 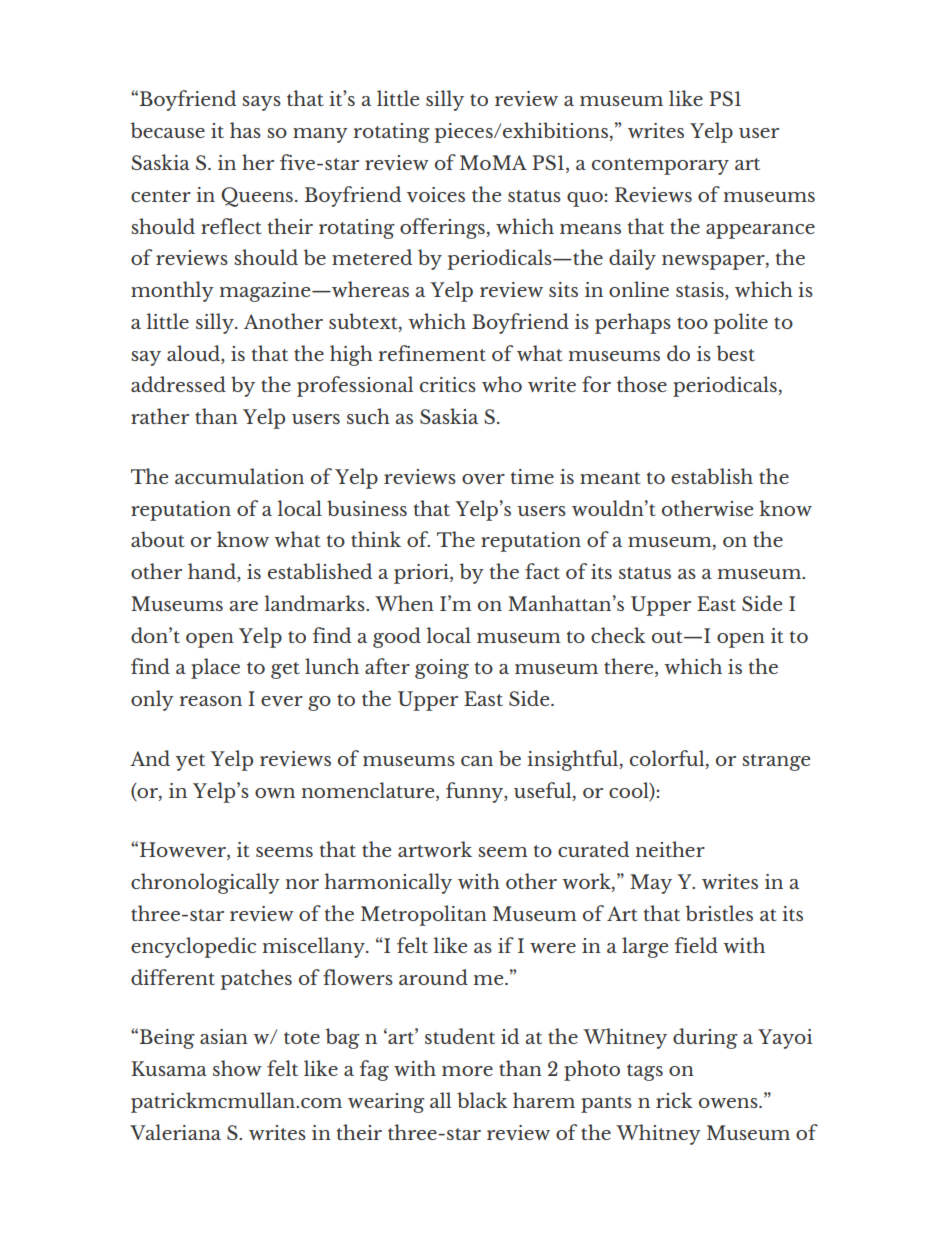 What do you see at coordinates (467, 1071) in the screenshot?
I see `more` at bounding box center [467, 1071].
